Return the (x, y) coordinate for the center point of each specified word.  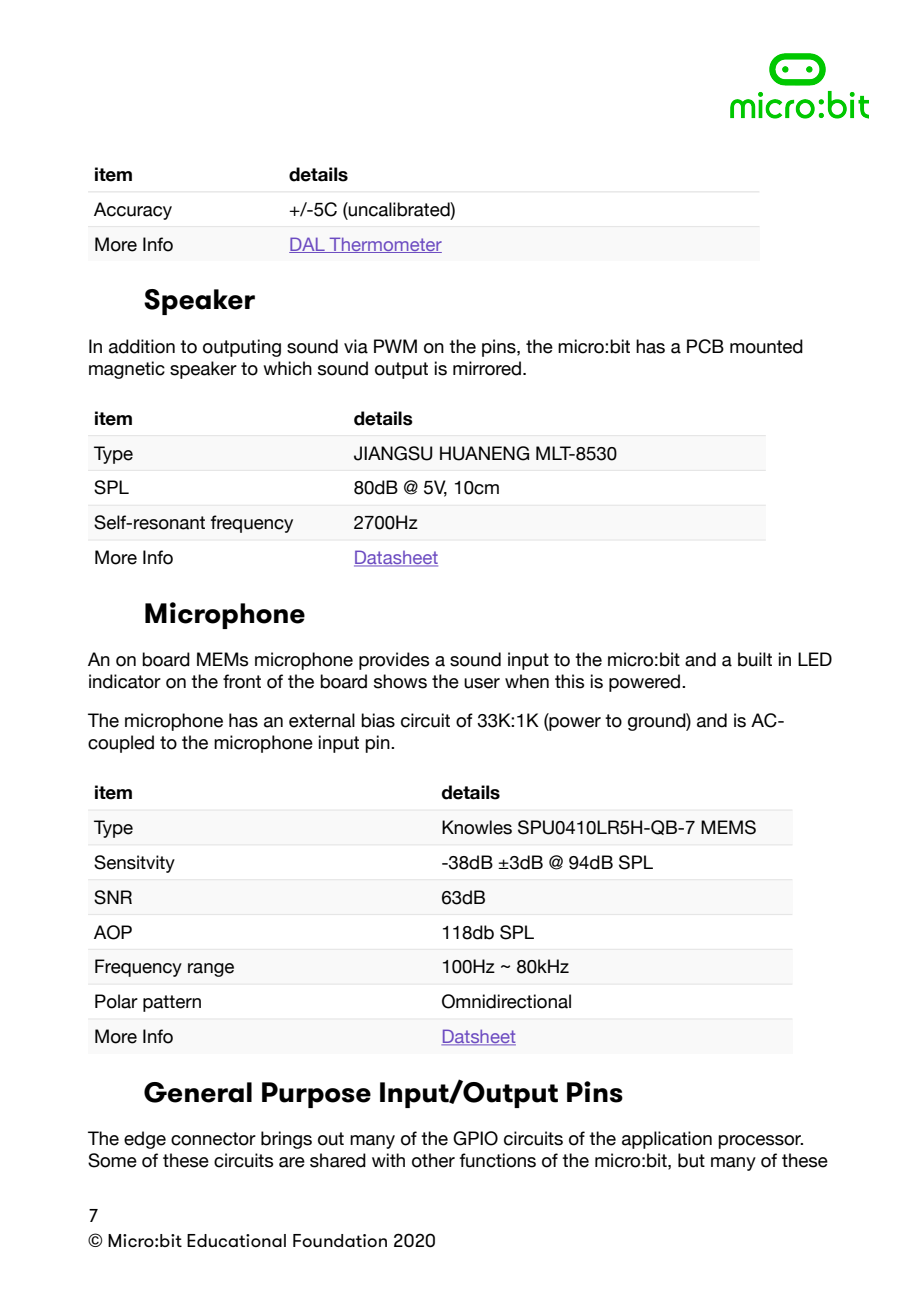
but (691, 1160)
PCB (705, 346)
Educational (236, 1240)
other (433, 1160)
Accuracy (133, 211)
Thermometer (385, 245)
